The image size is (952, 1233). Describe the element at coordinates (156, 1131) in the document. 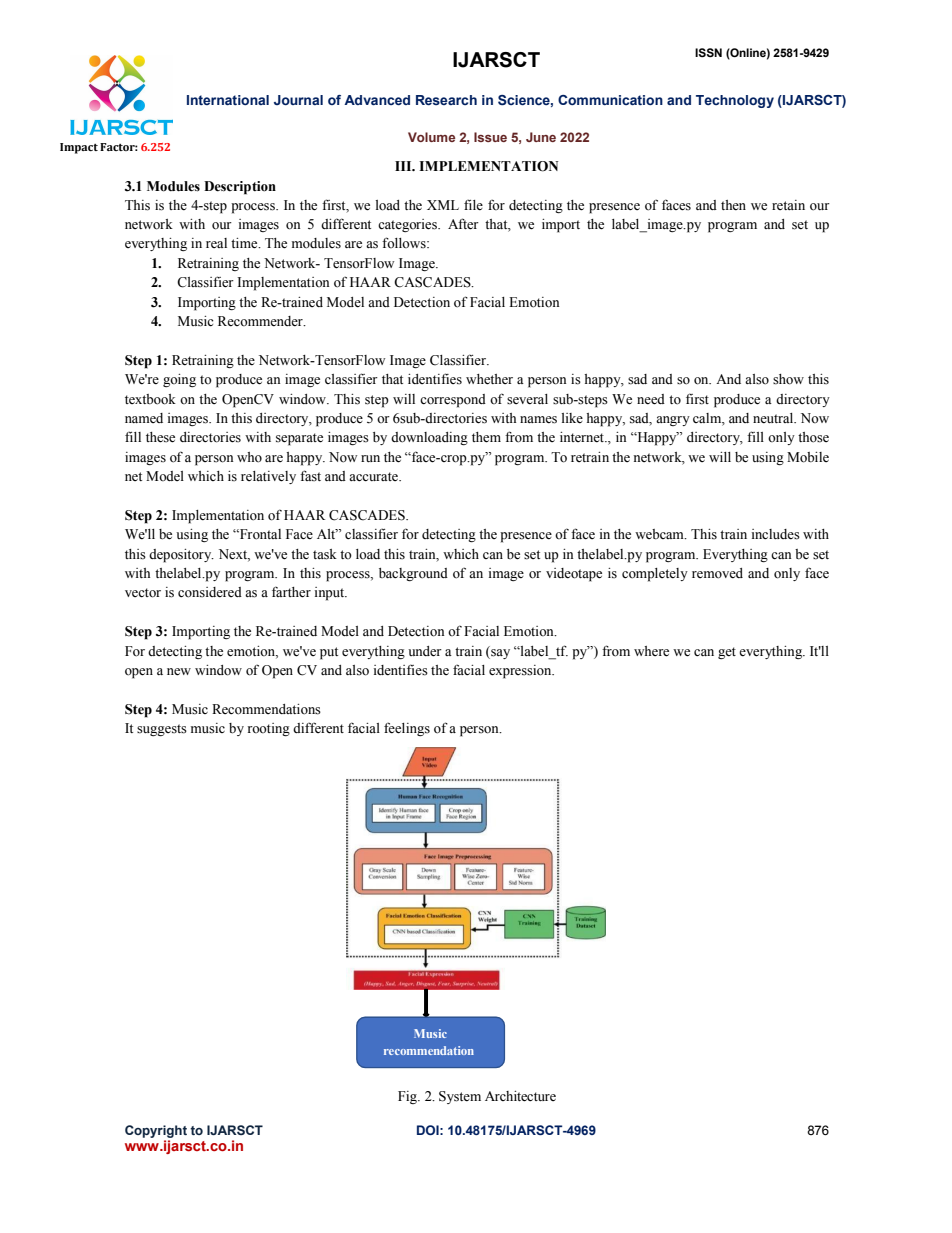

I see `Copyright` at that location.
